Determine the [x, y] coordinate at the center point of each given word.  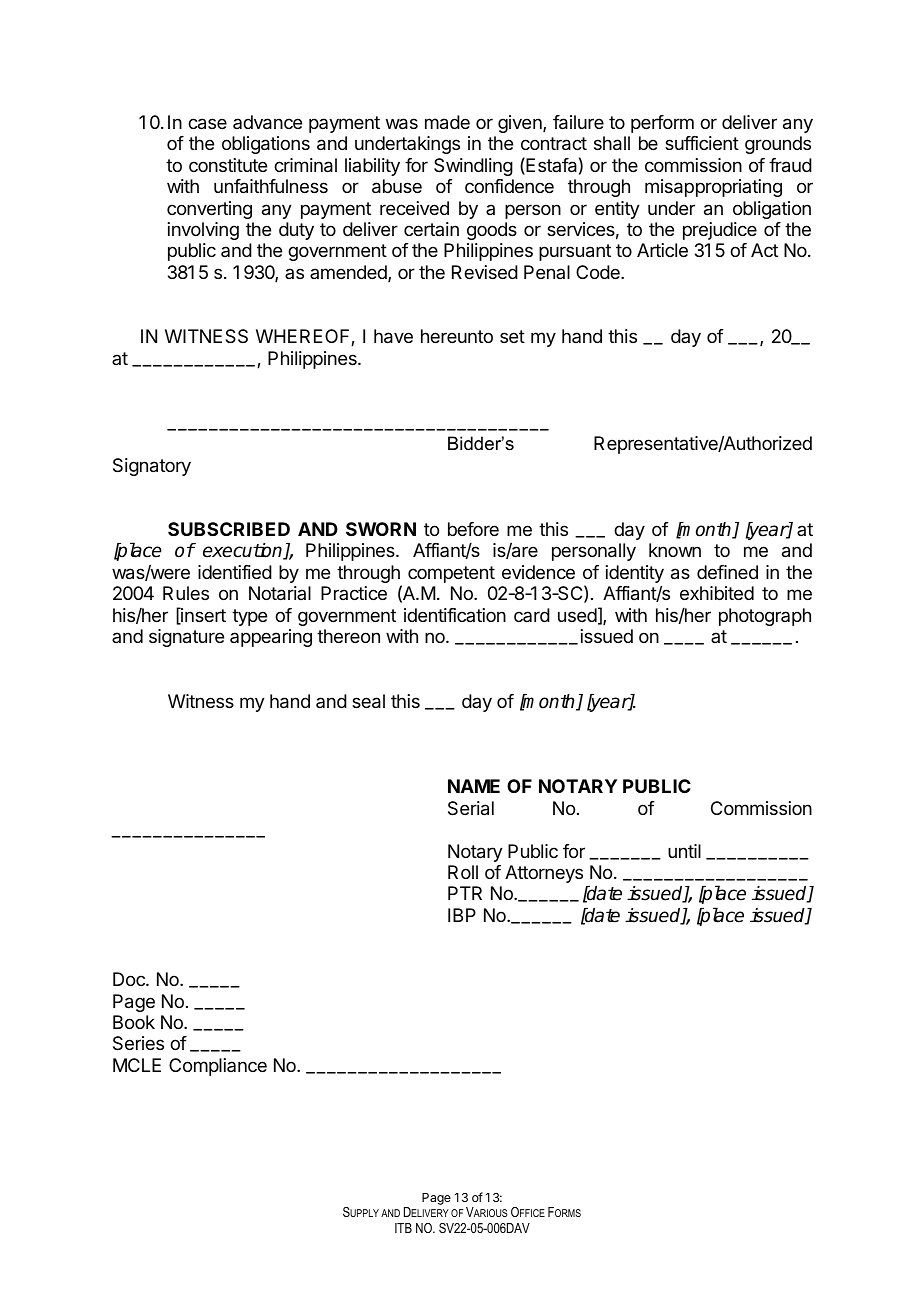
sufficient [702, 143]
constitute [228, 165]
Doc [130, 979]
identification [455, 615]
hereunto [457, 336]
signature [186, 638]
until [684, 851]
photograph [765, 617]
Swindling [473, 167]
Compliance [218, 1067]
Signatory [152, 467]
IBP [462, 915]
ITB [403, 1228]
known [675, 550]
